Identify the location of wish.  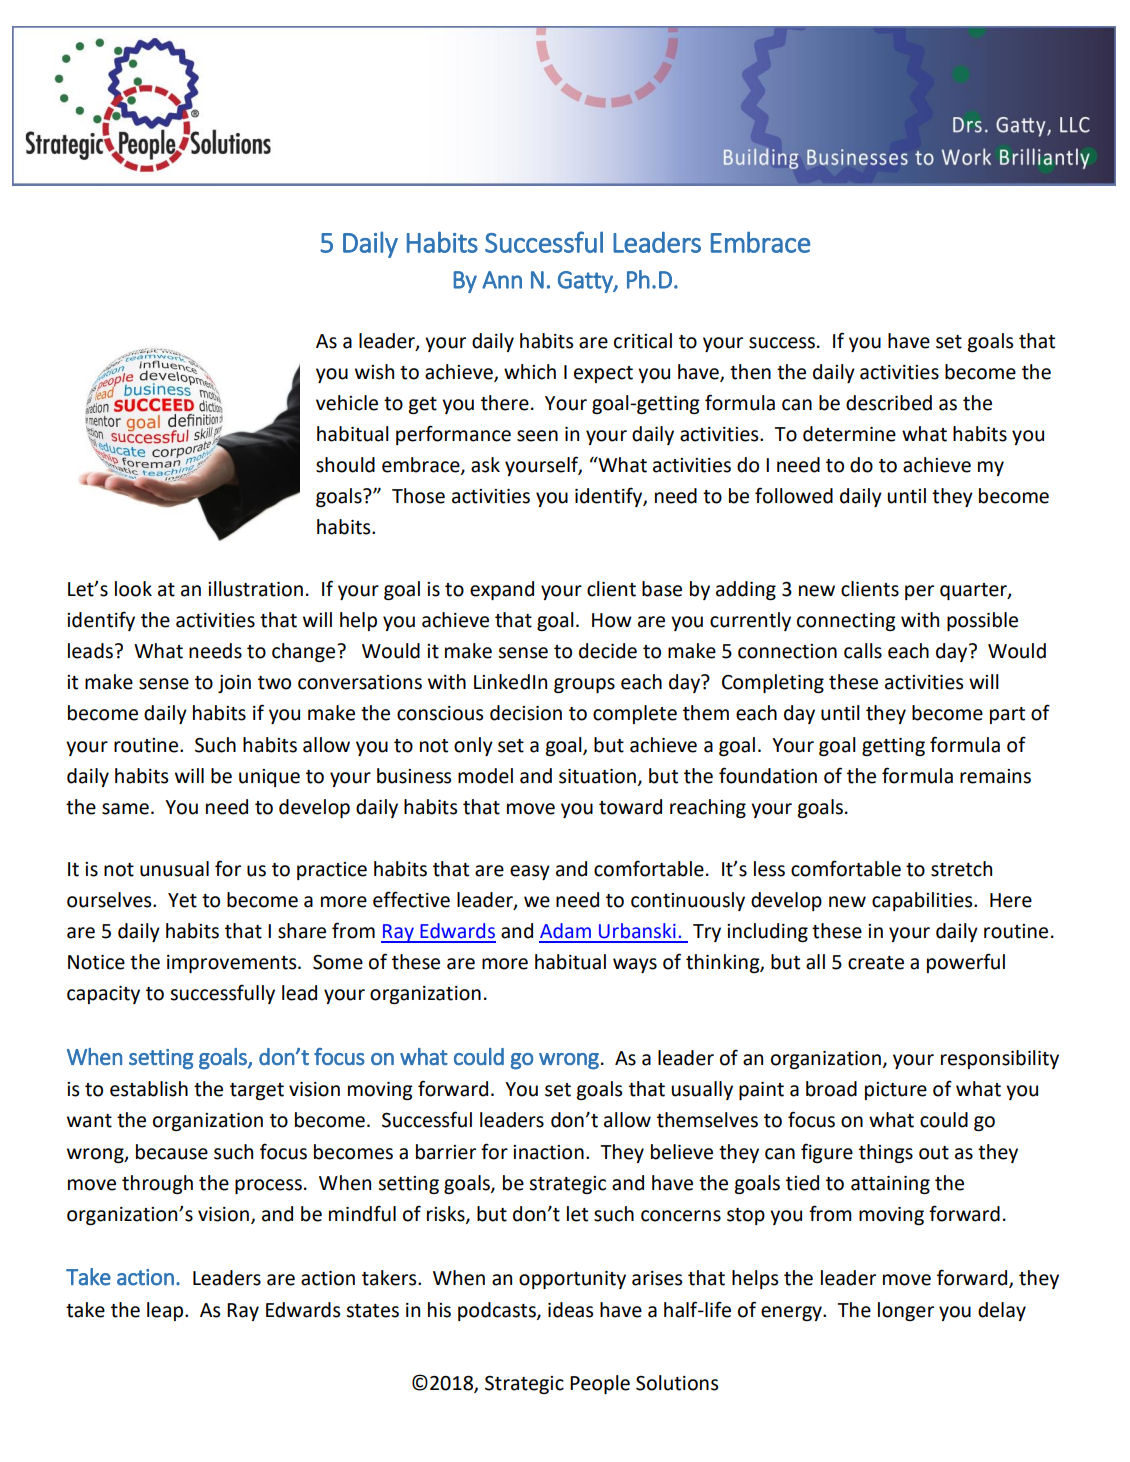
(374, 372).
